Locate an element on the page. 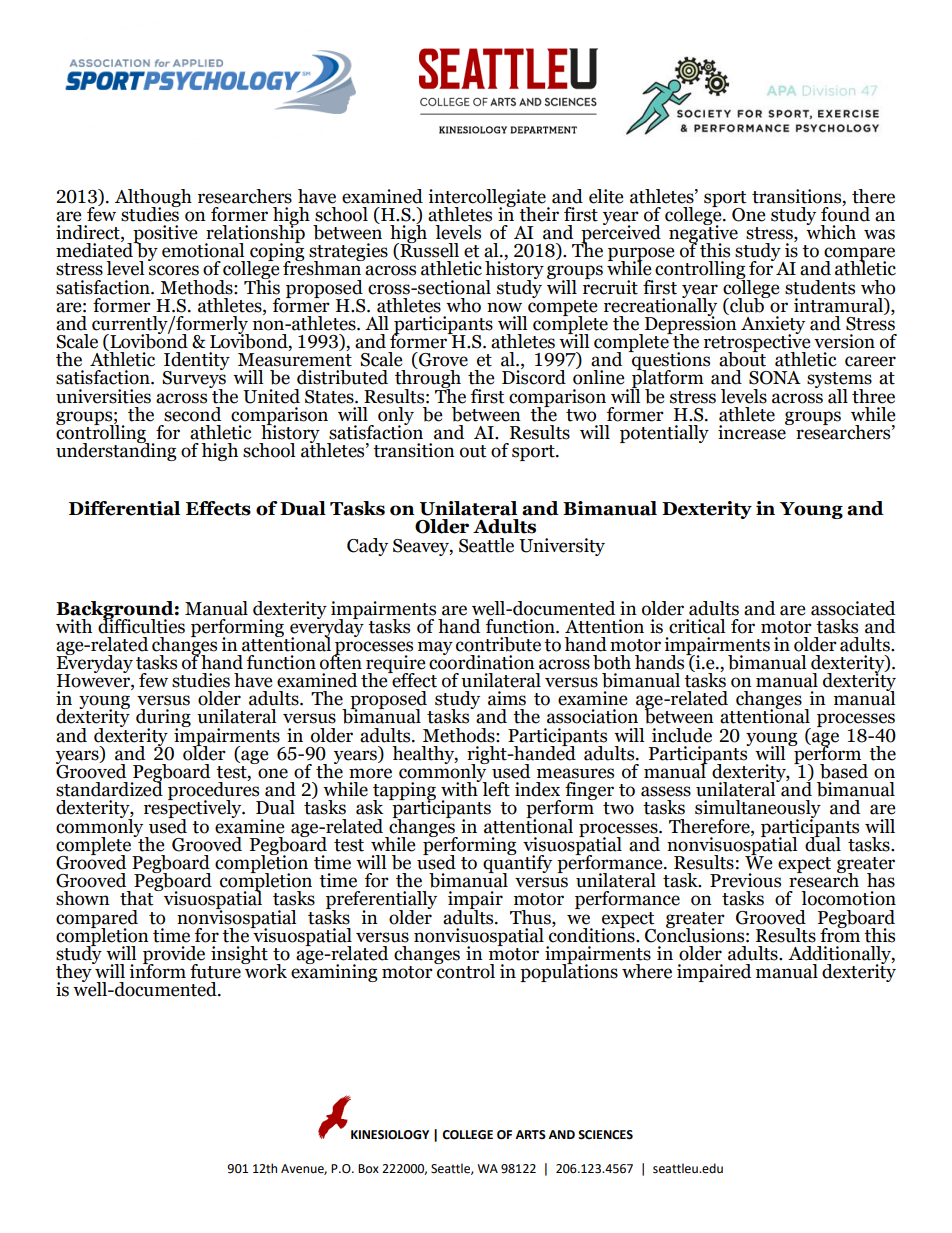  Previous is located at coordinates (745, 880).
